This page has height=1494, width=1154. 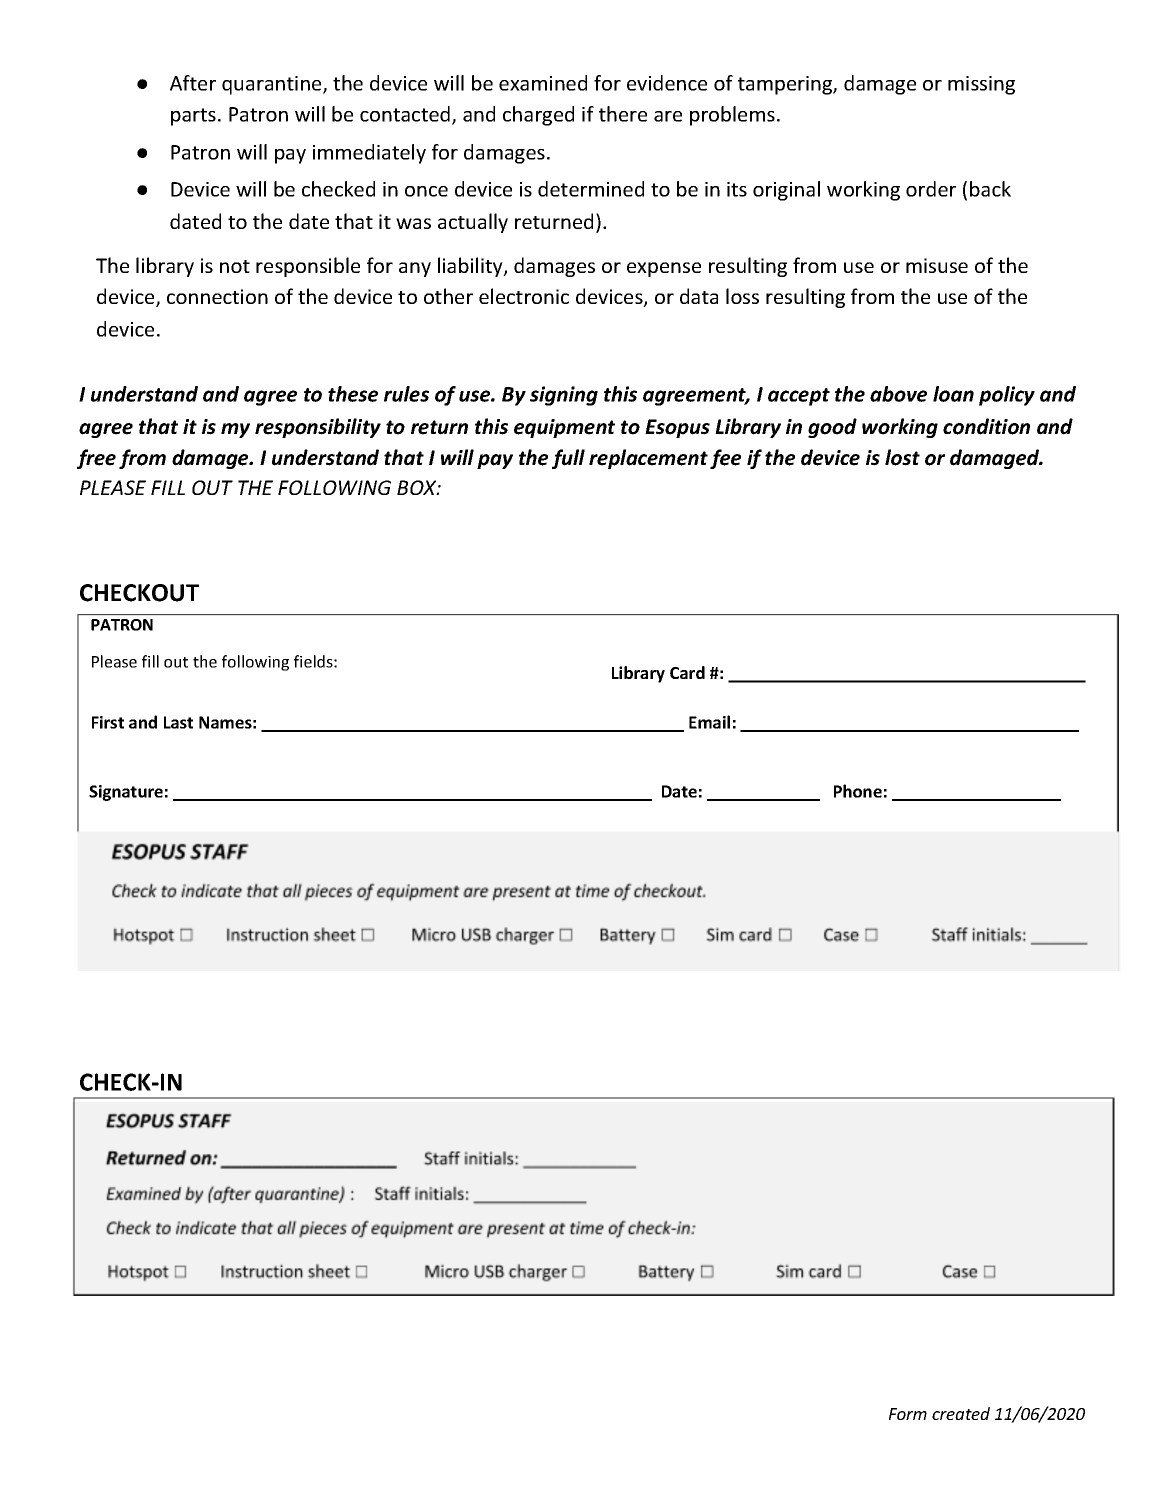 I want to click on Email, so click(x=709, y=722).
